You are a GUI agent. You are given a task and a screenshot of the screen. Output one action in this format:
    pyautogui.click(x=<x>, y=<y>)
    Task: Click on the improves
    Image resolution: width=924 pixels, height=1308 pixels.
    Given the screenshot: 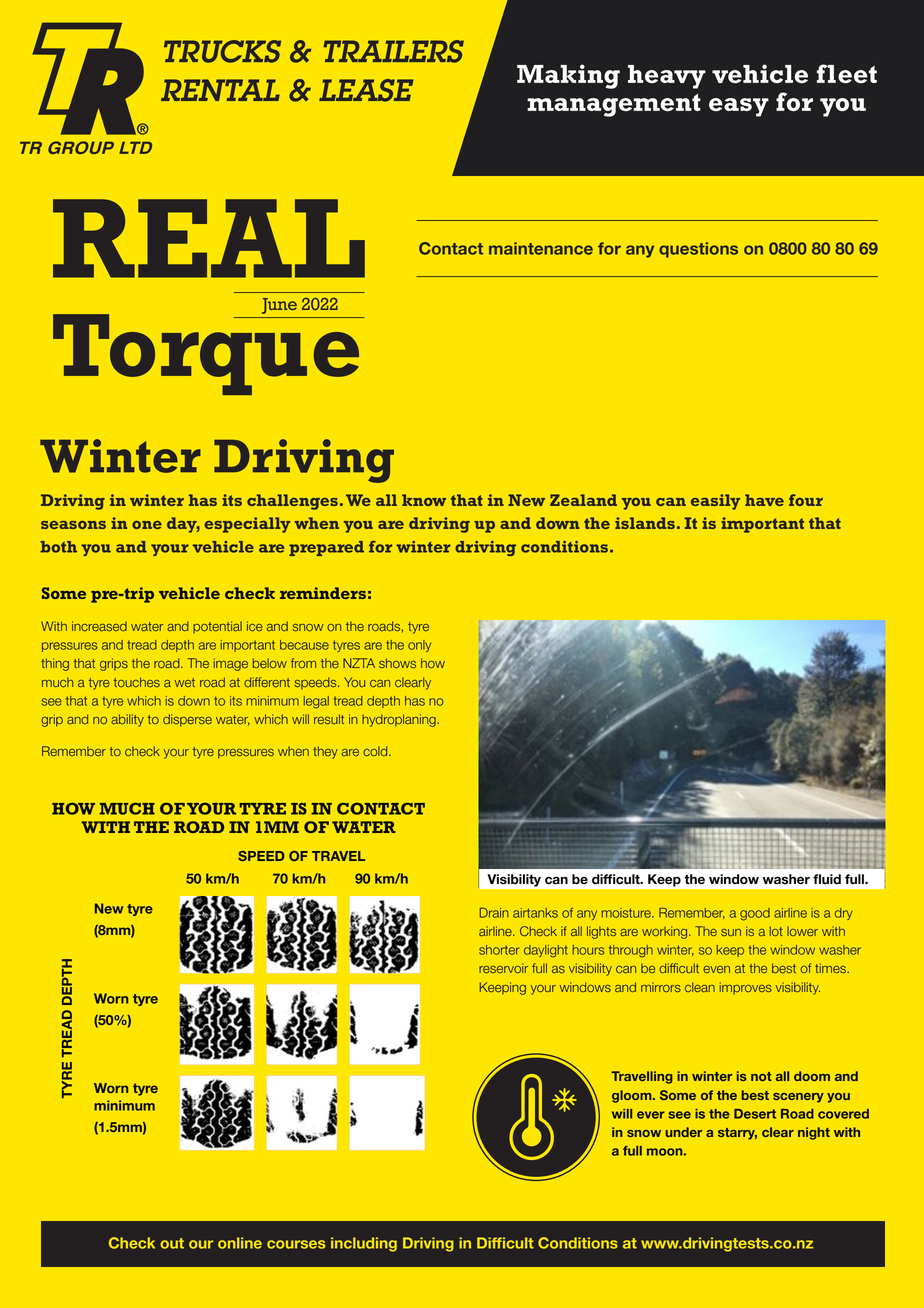 What is the action you would take?
    pyautogui.click(x=746, y=988)
